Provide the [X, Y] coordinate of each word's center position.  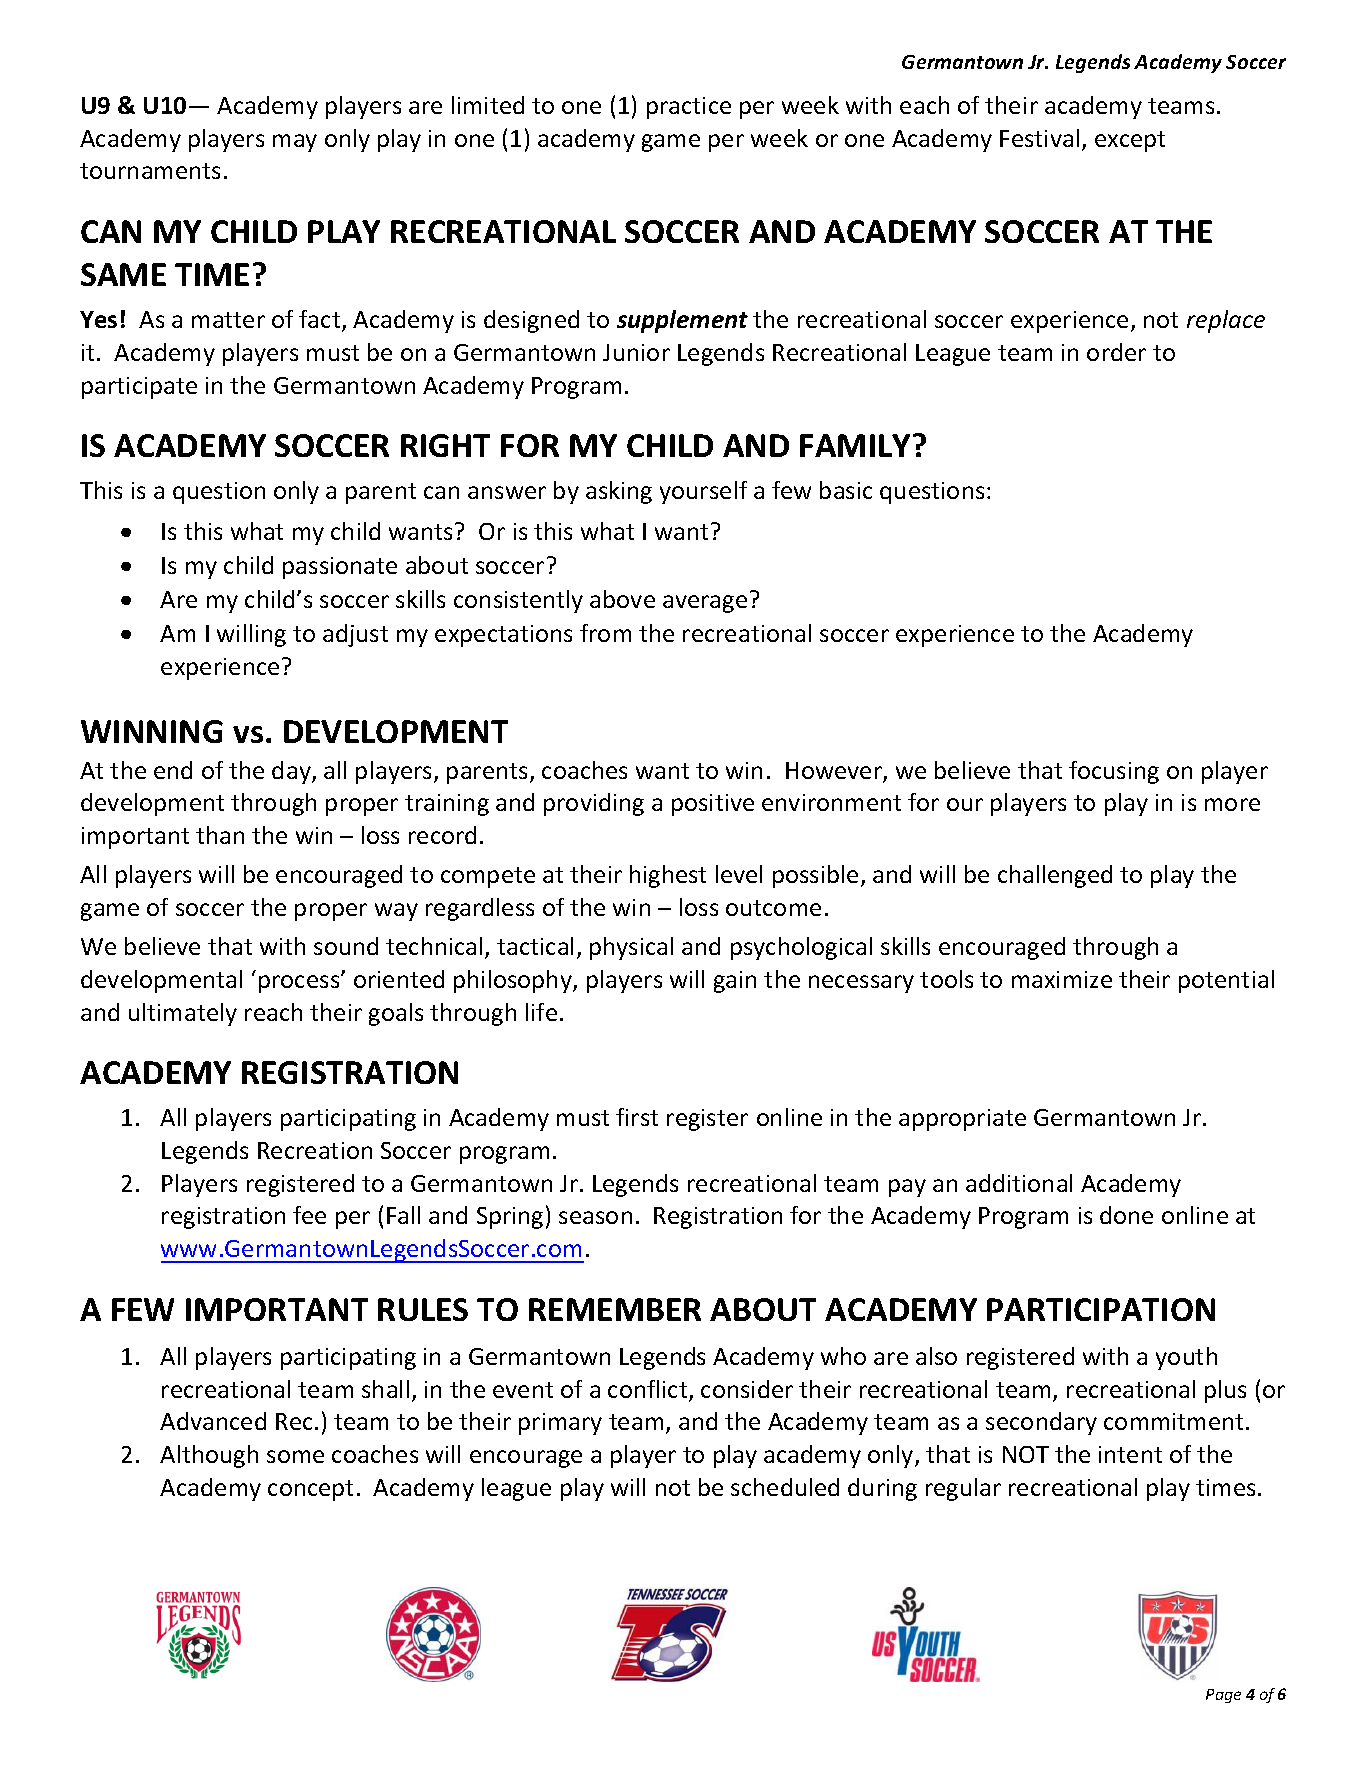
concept [310, 1490]
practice [689, 108]
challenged [1055, 876]
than [220, 835]
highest [668, 876]
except [1130, 141]
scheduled [785, 1487]
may [295, 143]
